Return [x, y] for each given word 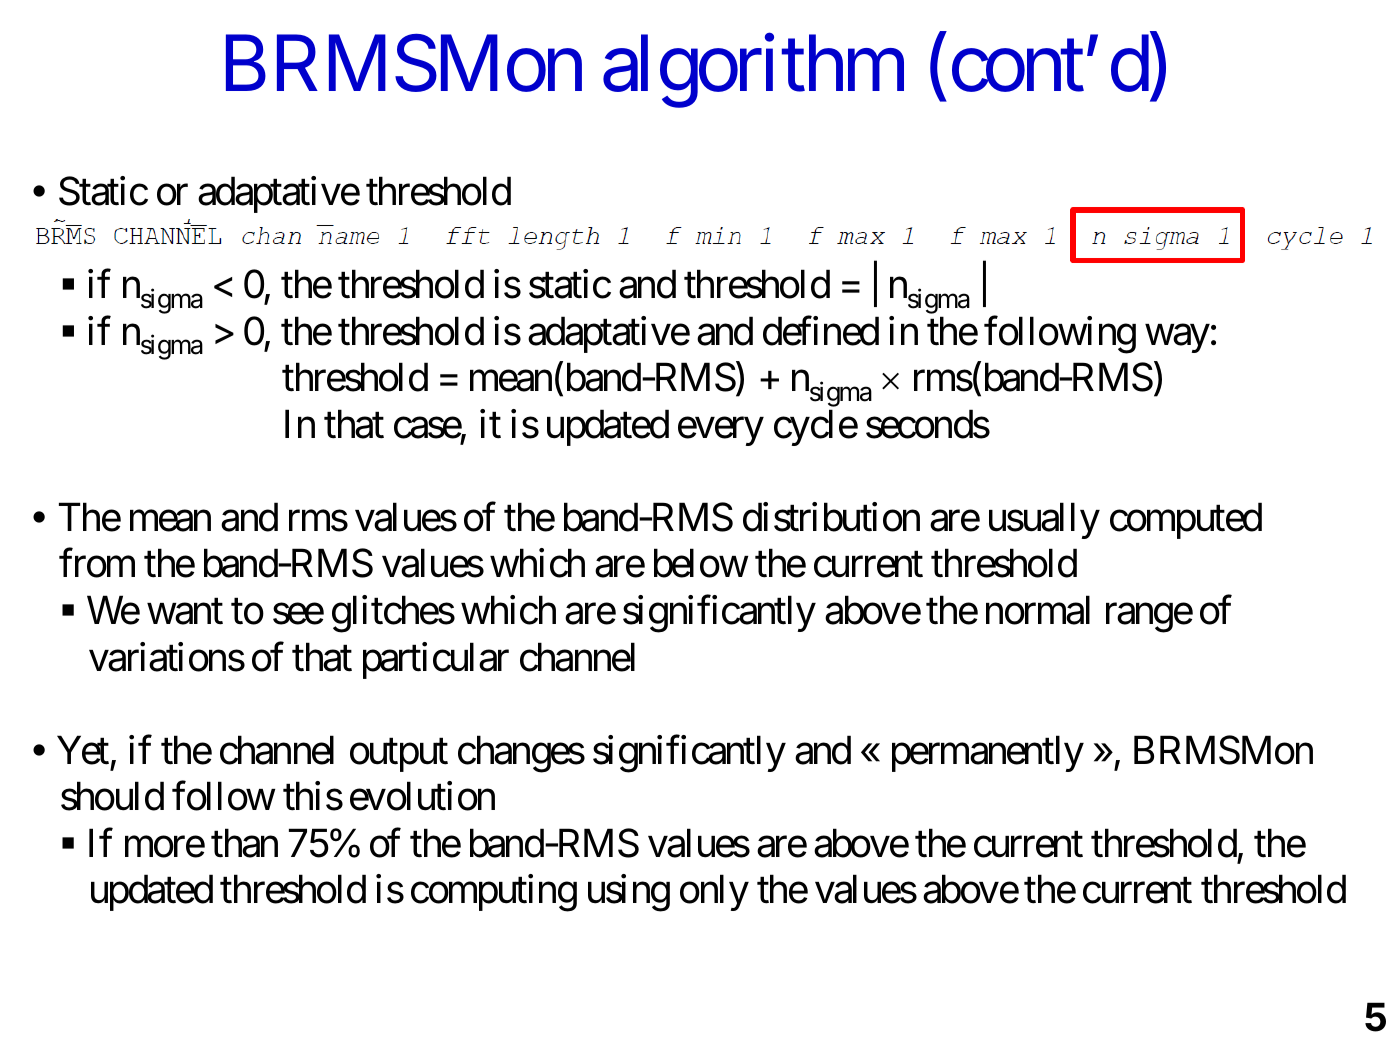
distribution [831, 517]
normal [1038, 610]
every [720, 432]
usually [1044, 520]
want [185, 612]
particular [436, 660]
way [1177, 339]
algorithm [753, 72]
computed [1186, 520]
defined [821, 331]
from [97, 563]
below [701, 563]
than [244, 843]
